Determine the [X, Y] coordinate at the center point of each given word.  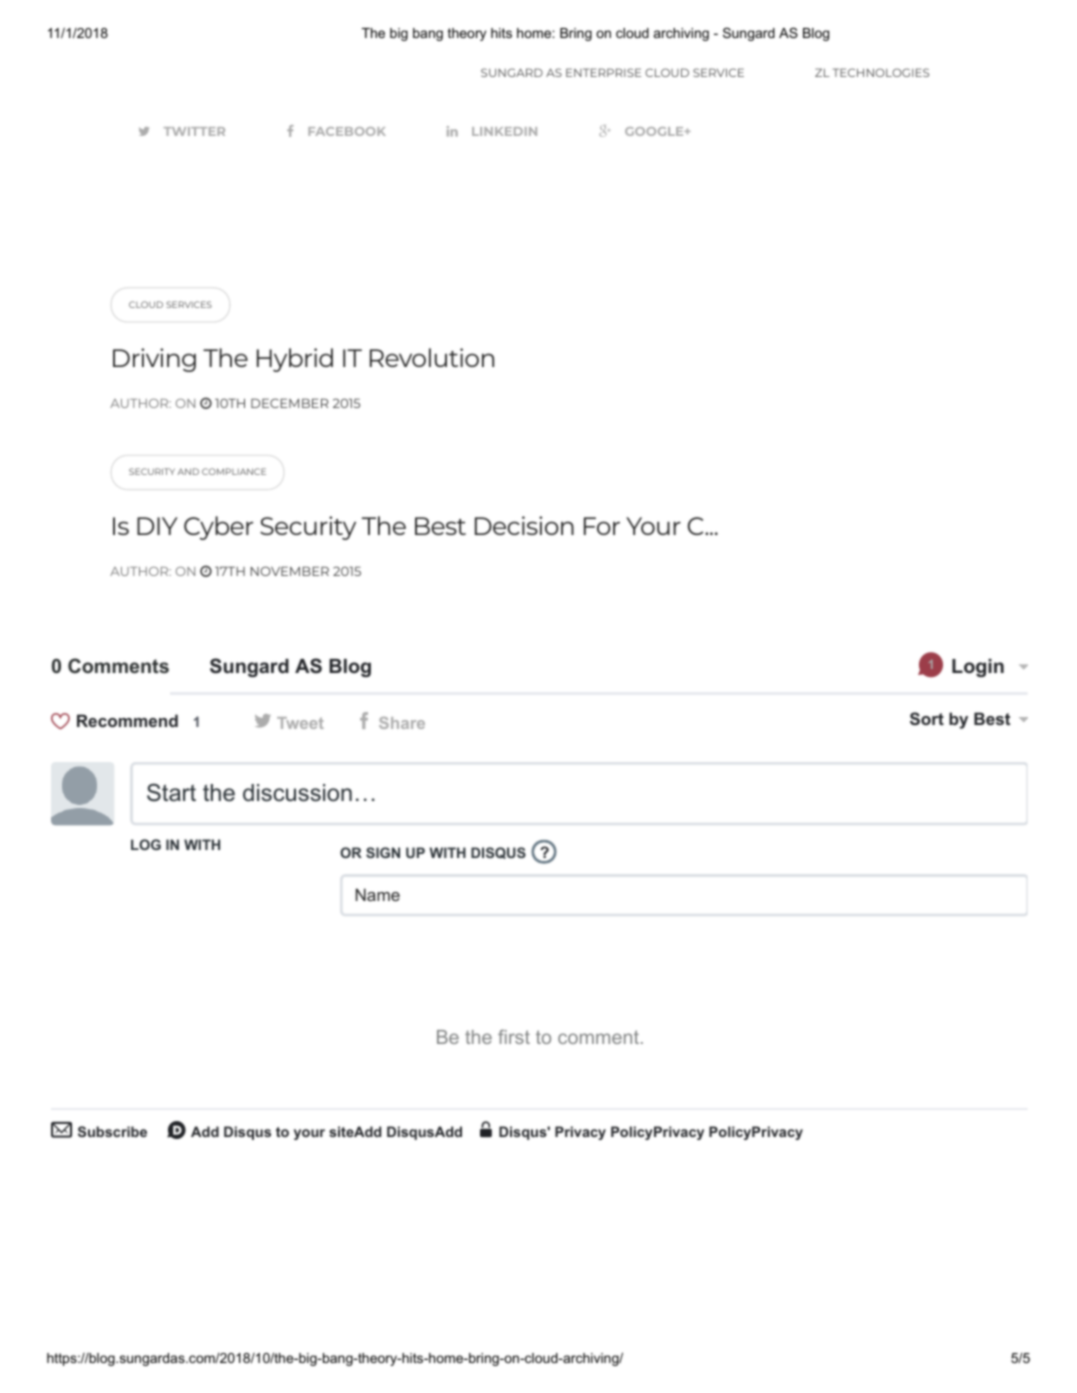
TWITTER [194, 131]
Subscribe [112, 1131]
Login [978, 668]
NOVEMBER [289, 571]
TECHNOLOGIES [881, 72]
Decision [524, 525]
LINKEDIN [504, 131]
